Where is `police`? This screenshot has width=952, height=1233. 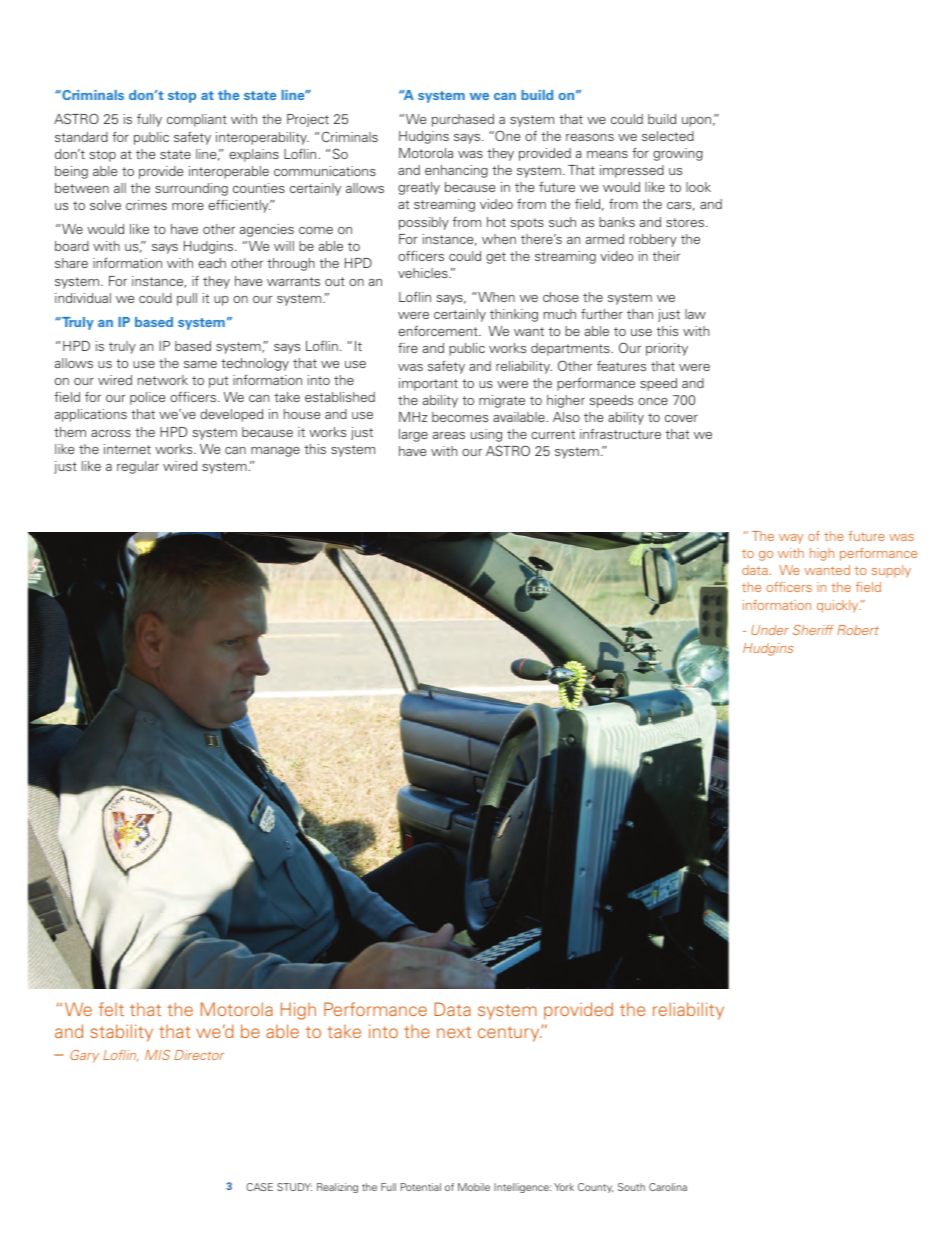 police is located at coordinates (147, 398).
